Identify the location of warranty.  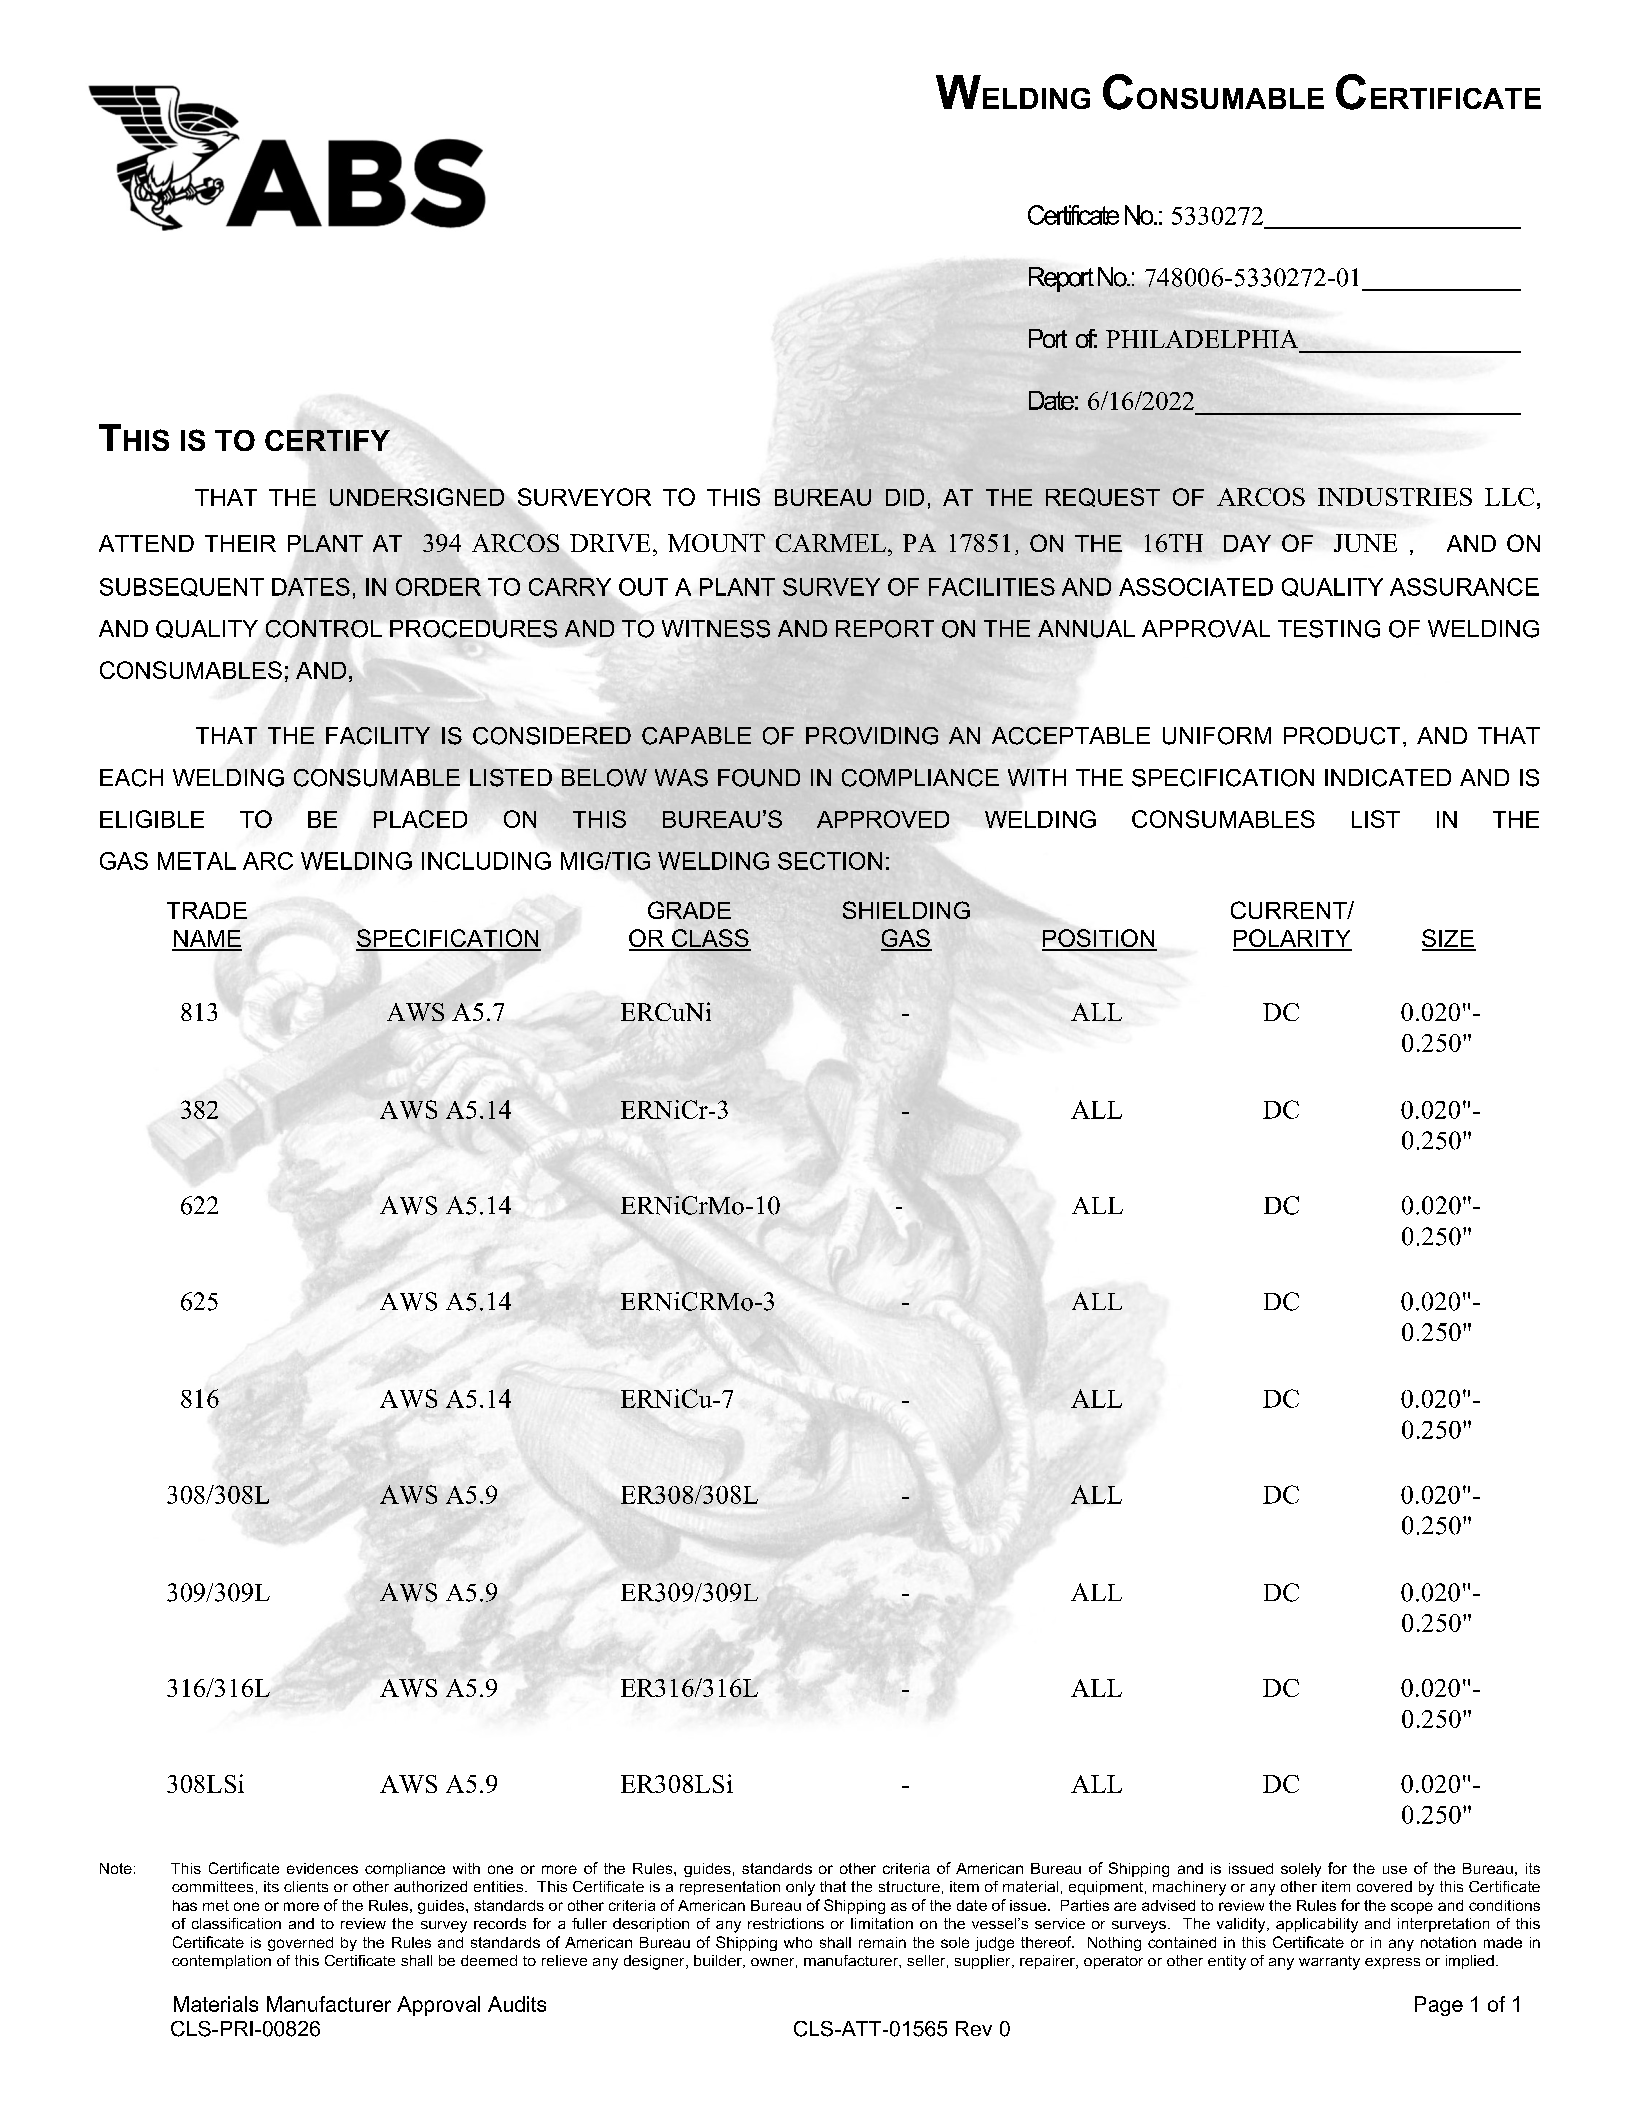
(1329, 1963).
